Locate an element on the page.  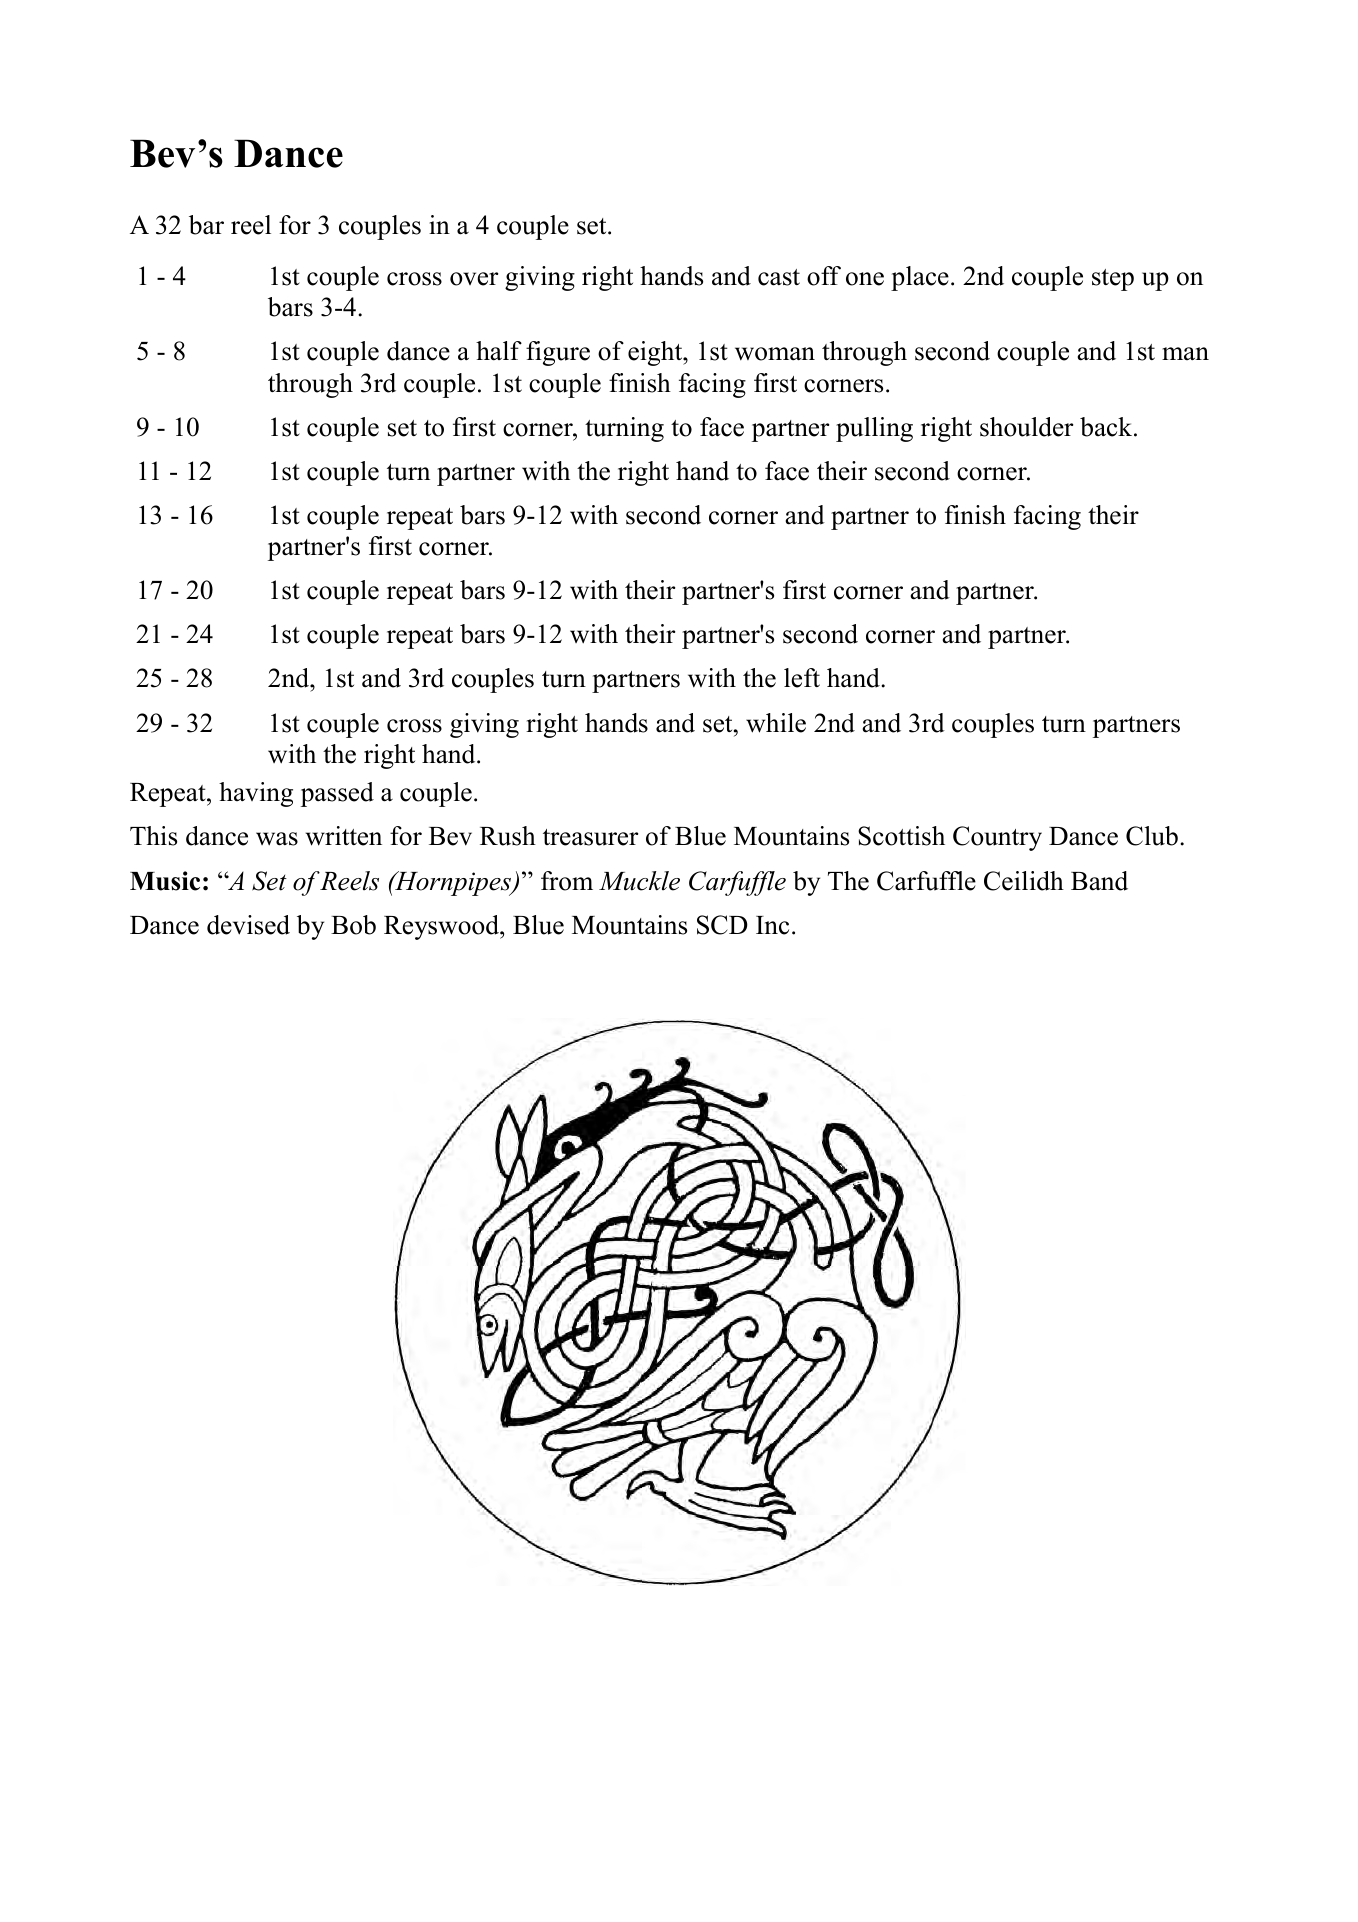
Country is located at coordinates (997, 838).
